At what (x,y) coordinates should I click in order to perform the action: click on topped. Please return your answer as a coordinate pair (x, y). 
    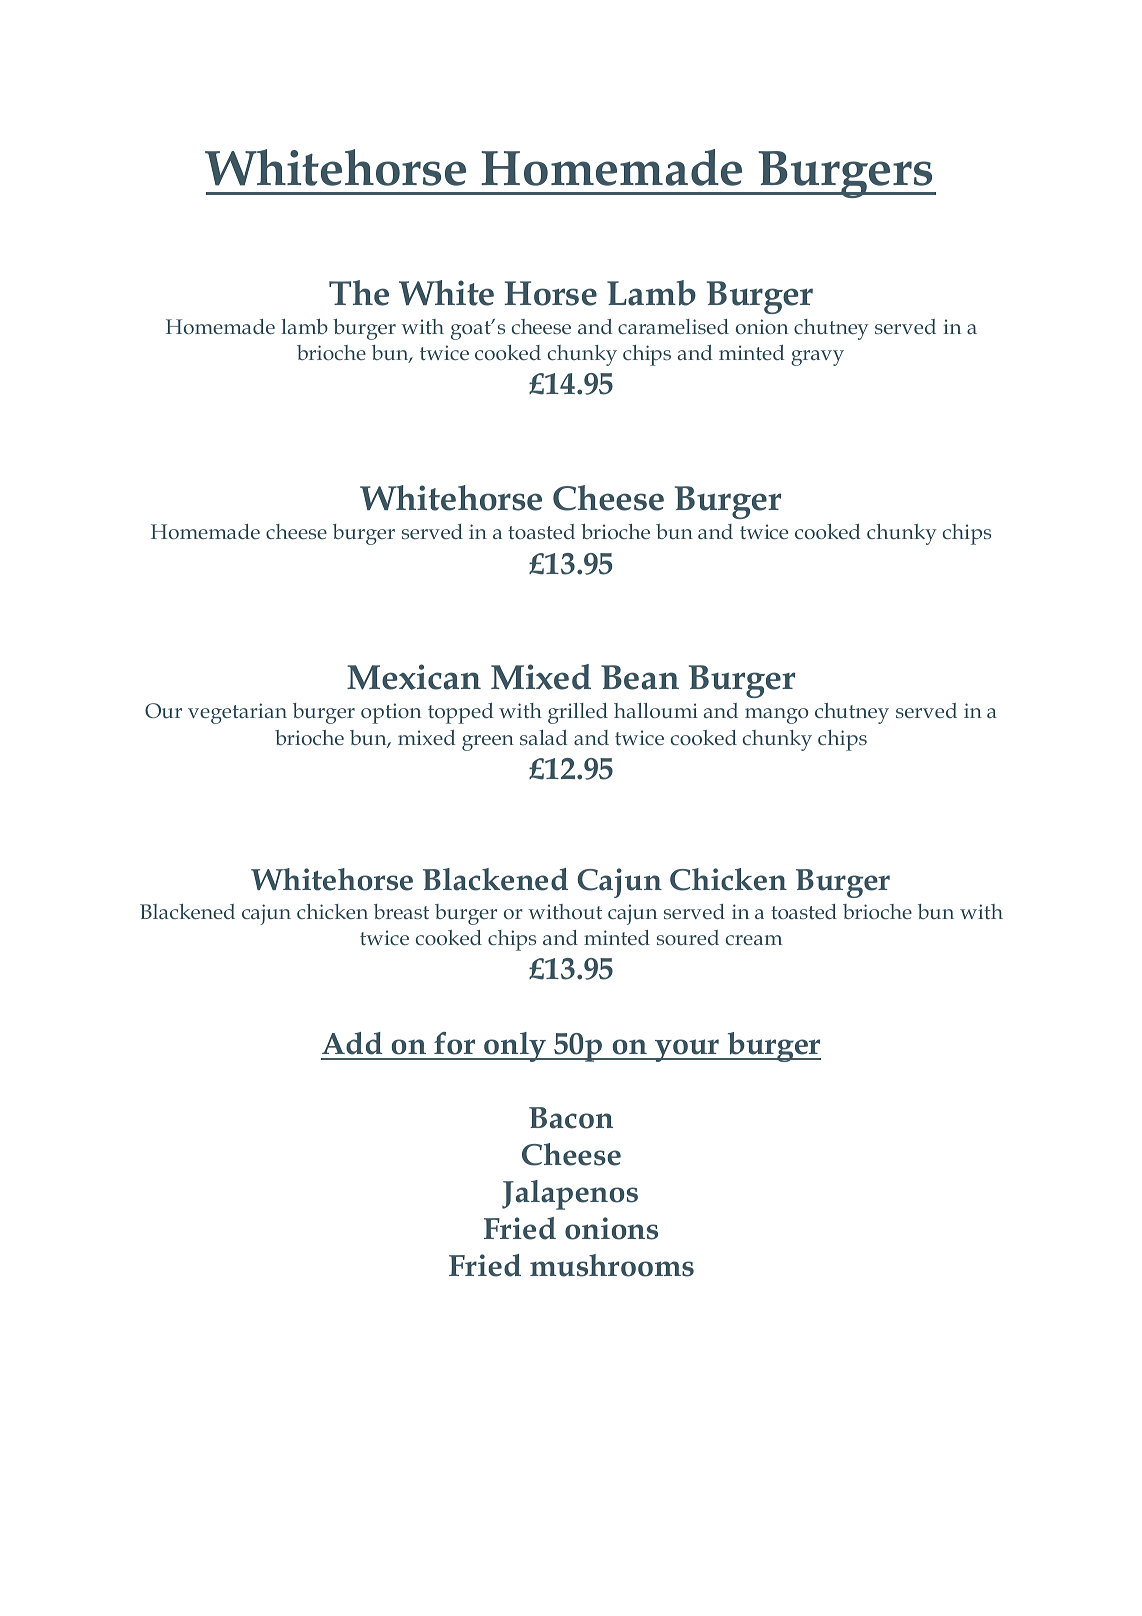
    Looking at the image, I should click on (460, 713).
